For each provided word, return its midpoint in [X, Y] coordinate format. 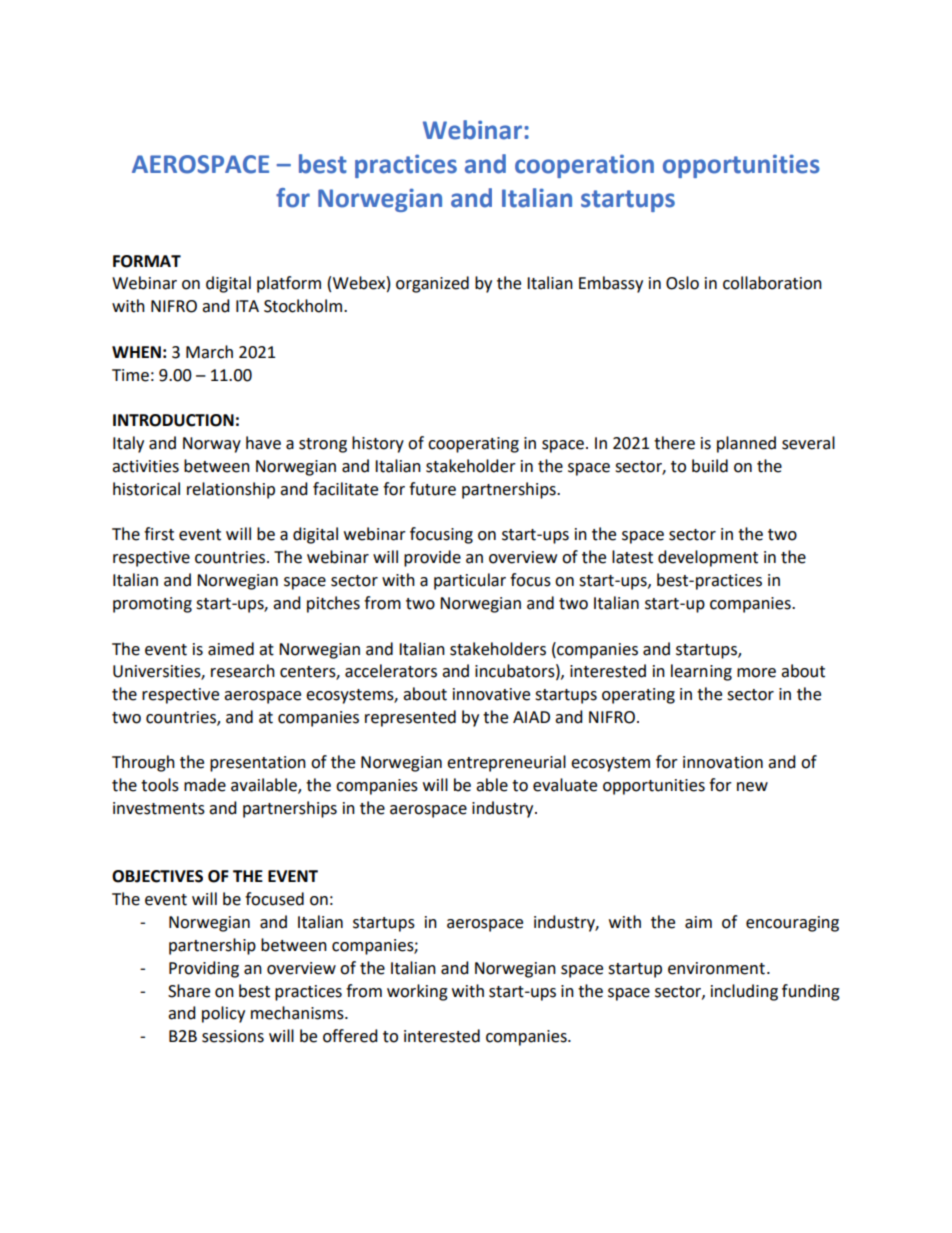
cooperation [584, 166]
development [708, 558]
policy [223, 1014]
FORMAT [147, 261]
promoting [152, 605]
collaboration [772, 283]
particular [470, 581]
